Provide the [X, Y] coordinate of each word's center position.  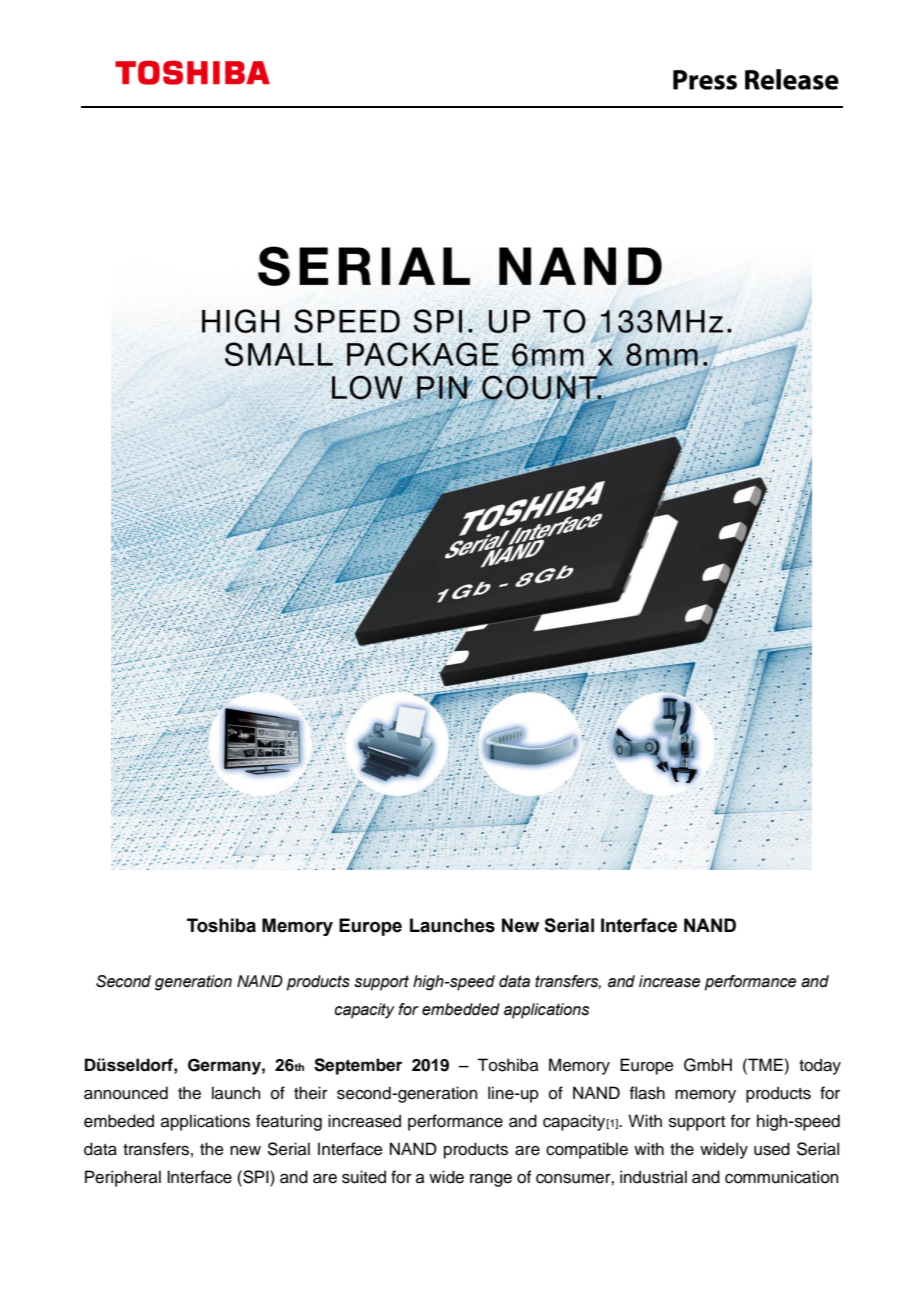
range [491, 1180]
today [820, 1066]
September [358, 1066]
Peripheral [123, 1178]
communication [781, 1177]
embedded [461, 1009]
